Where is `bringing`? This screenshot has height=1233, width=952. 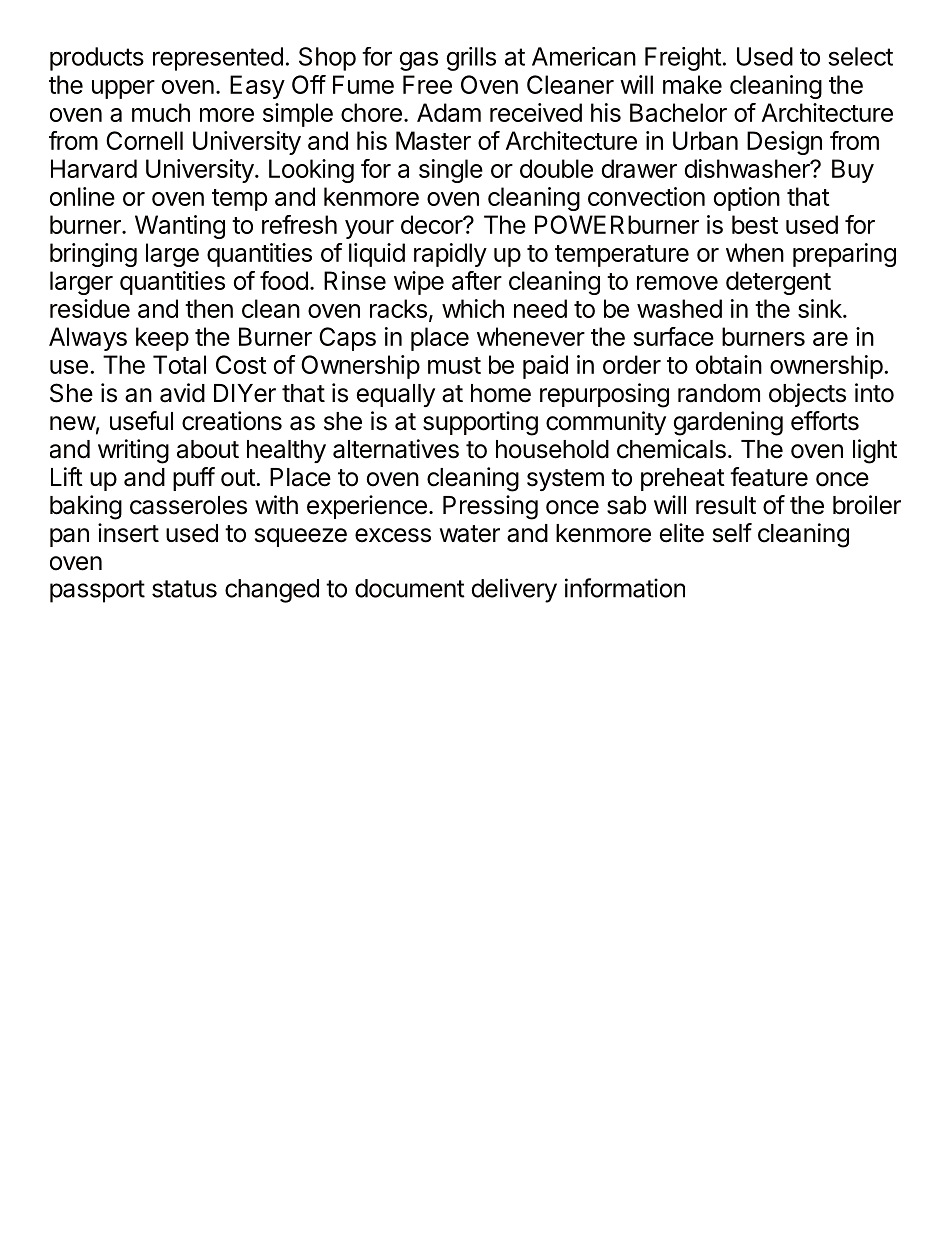 bringing is located at coordinates (93, 255).
